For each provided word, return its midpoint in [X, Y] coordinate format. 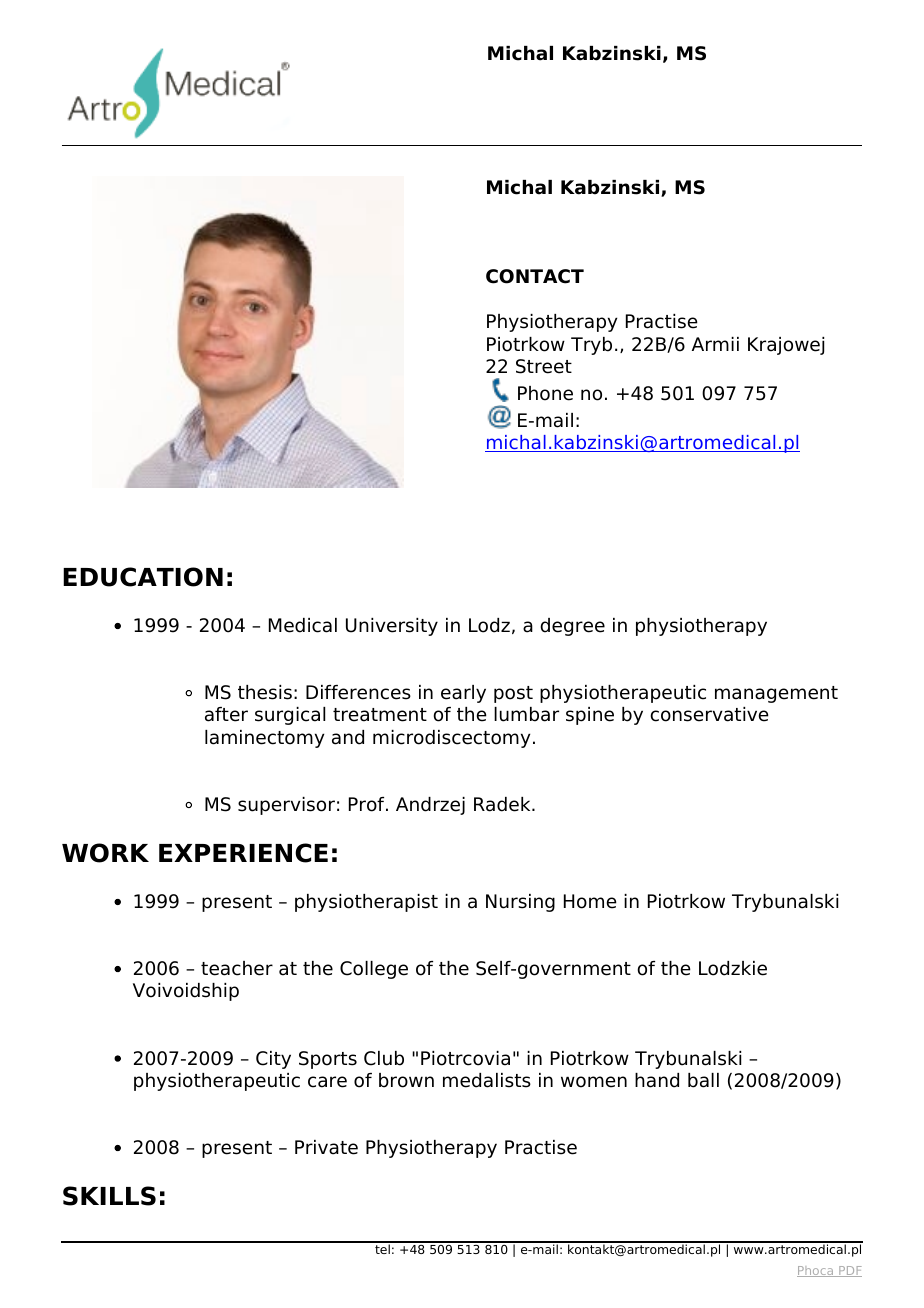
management [776, 694]
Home [590, 901]
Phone [545, 393]
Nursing [520, 903]
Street [544, 366]
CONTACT [535, 276]
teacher [237, 968]
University [392, 627]
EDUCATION [143, 577]
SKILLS [109, 1196]
